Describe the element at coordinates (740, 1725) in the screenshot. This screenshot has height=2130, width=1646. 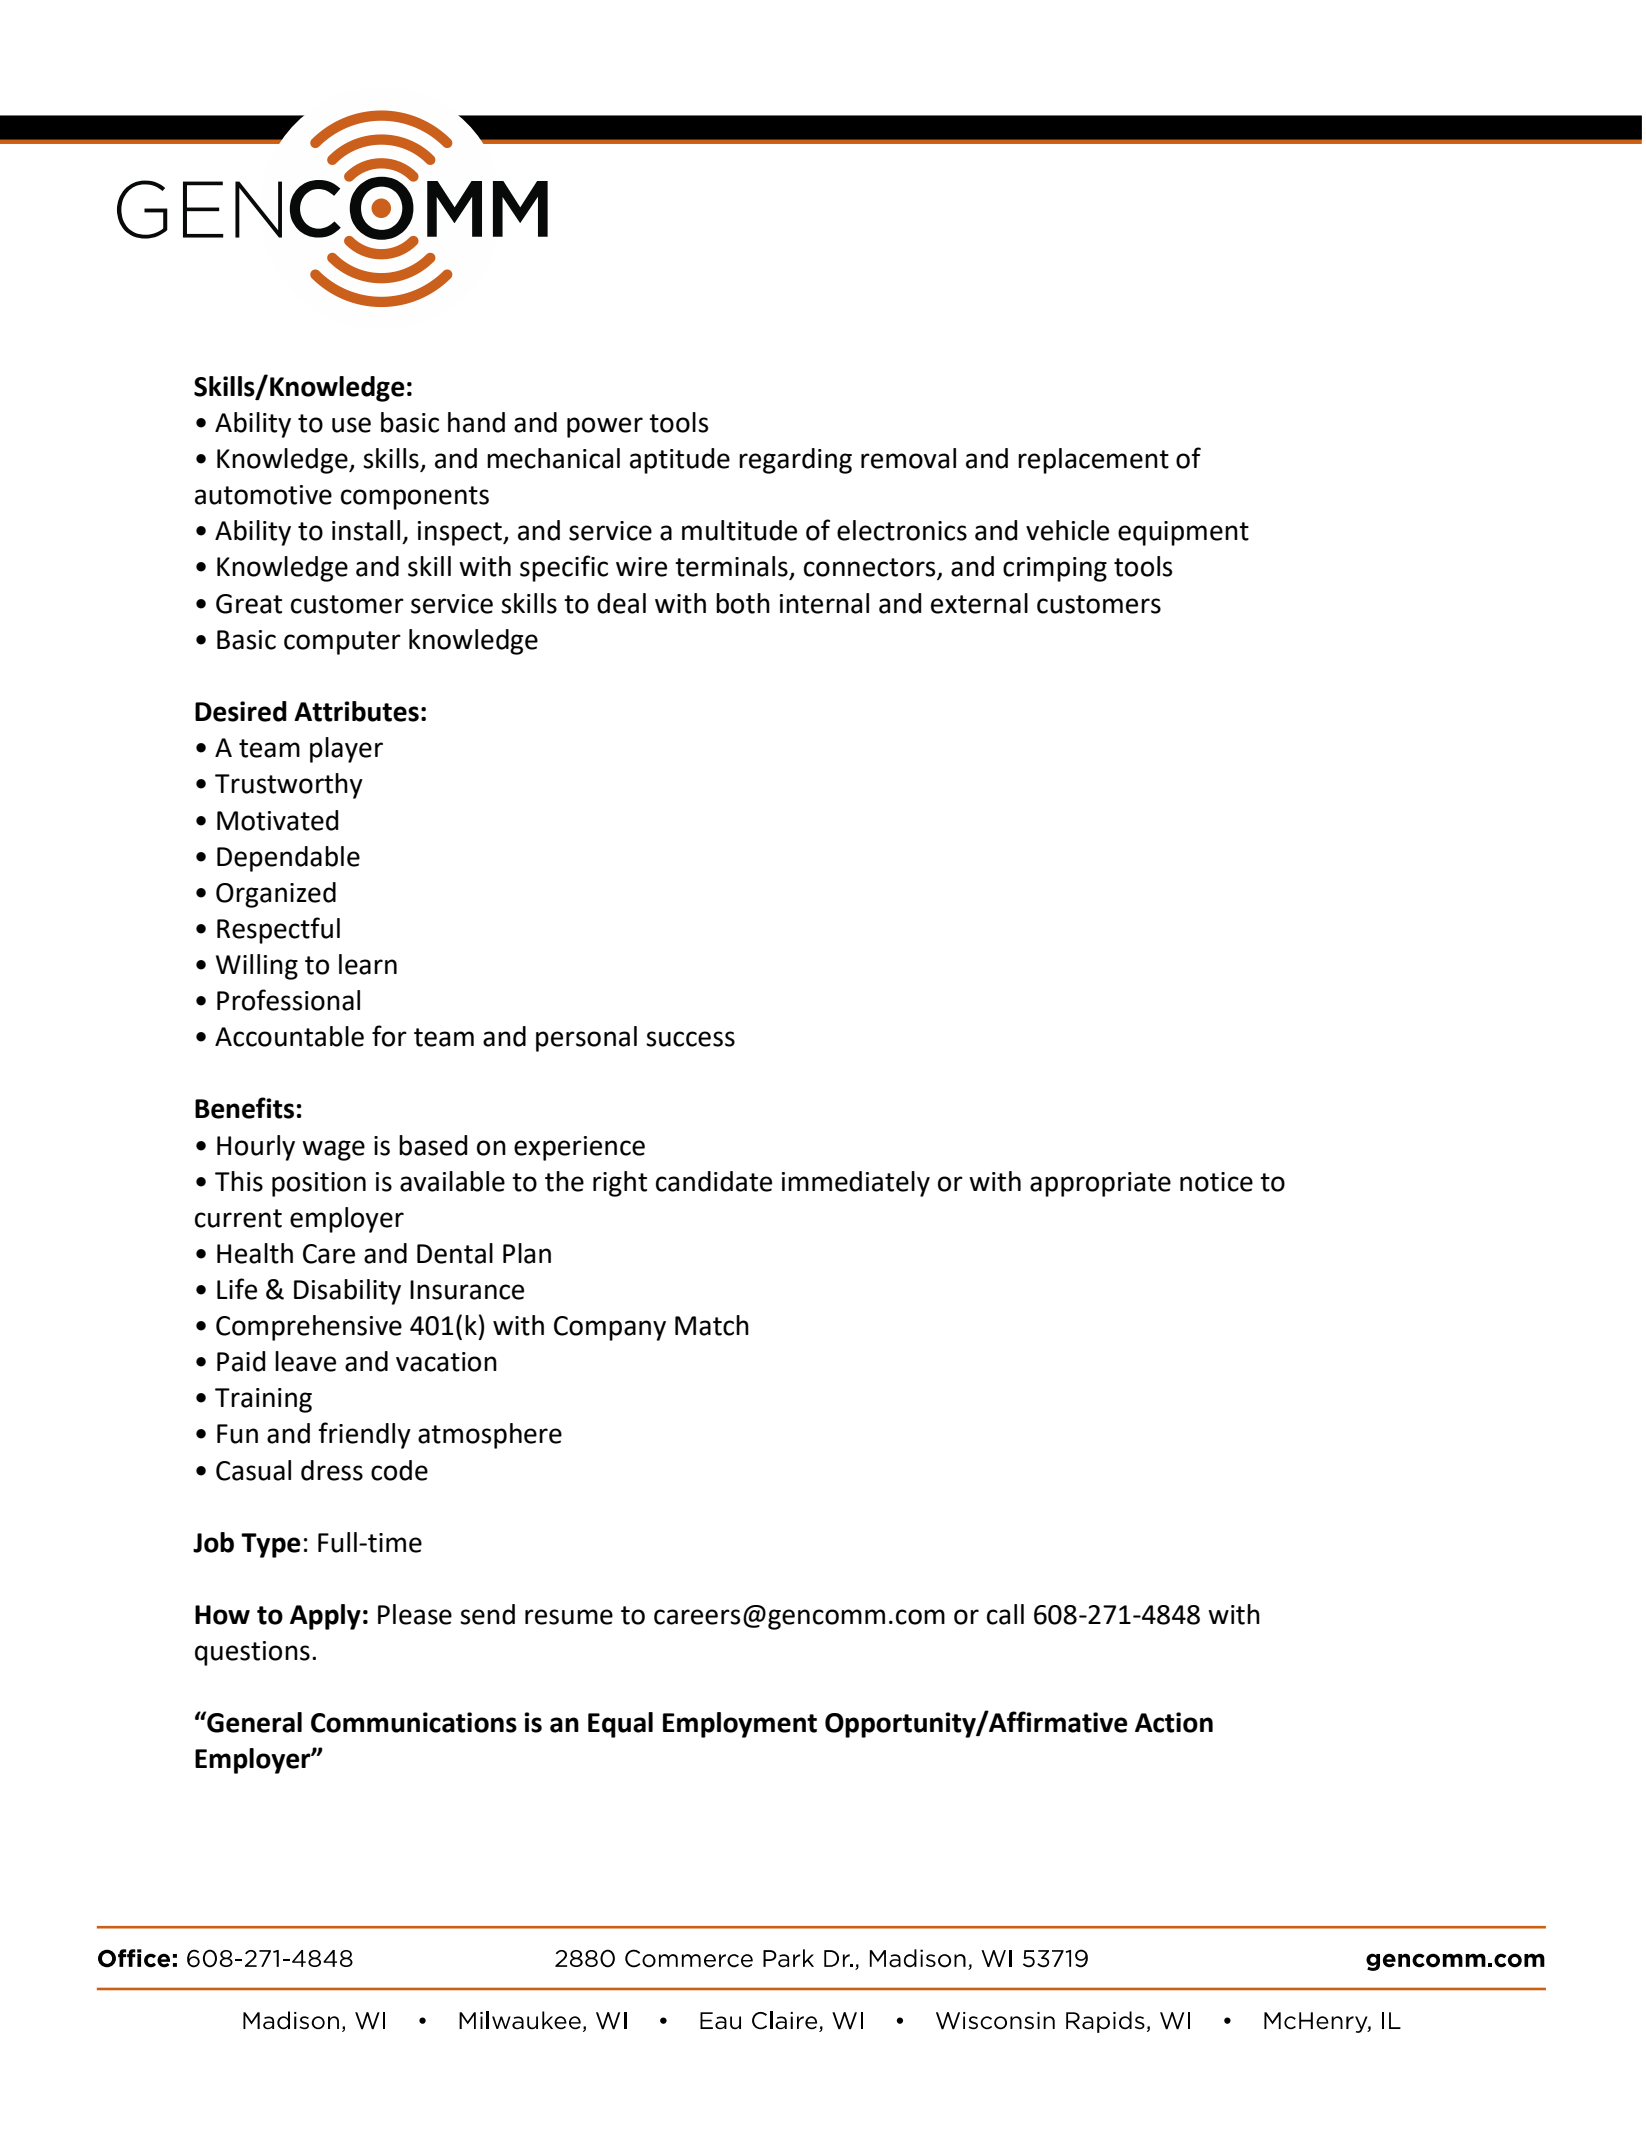
I see `Employment` at that location.
